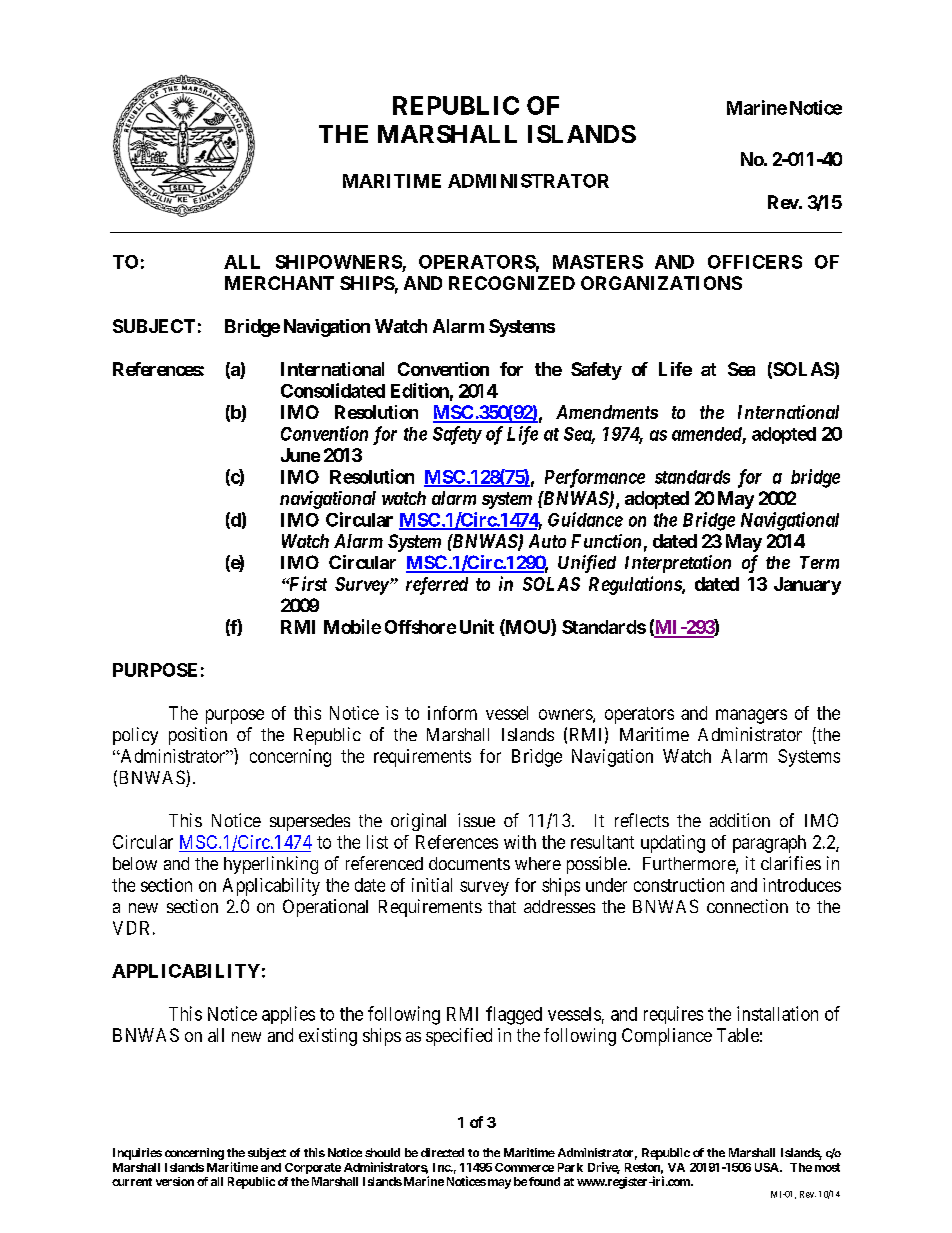 The width and height of the screenshot is (952, 1233). I want to click on addition, so click(740, 820).
